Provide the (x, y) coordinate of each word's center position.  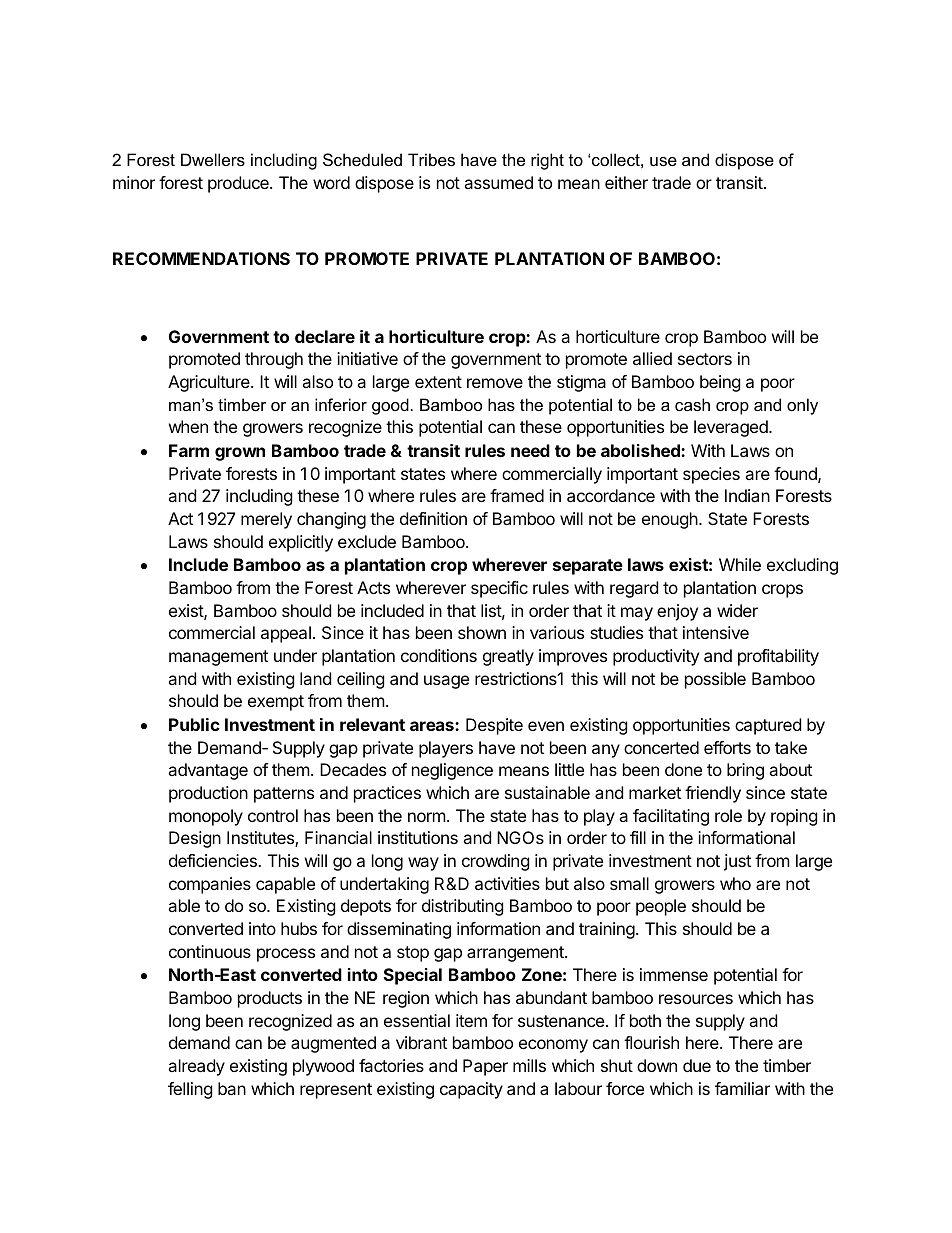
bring (745, 771)
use (663, 161)
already (196, 1067)
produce (239, 184)
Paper (485, 1067)
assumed (498, 182)
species (711, 475)
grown (240, 454)
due (697, 1065)
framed (517, 495)
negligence (452, 771)
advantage (208, 771)
